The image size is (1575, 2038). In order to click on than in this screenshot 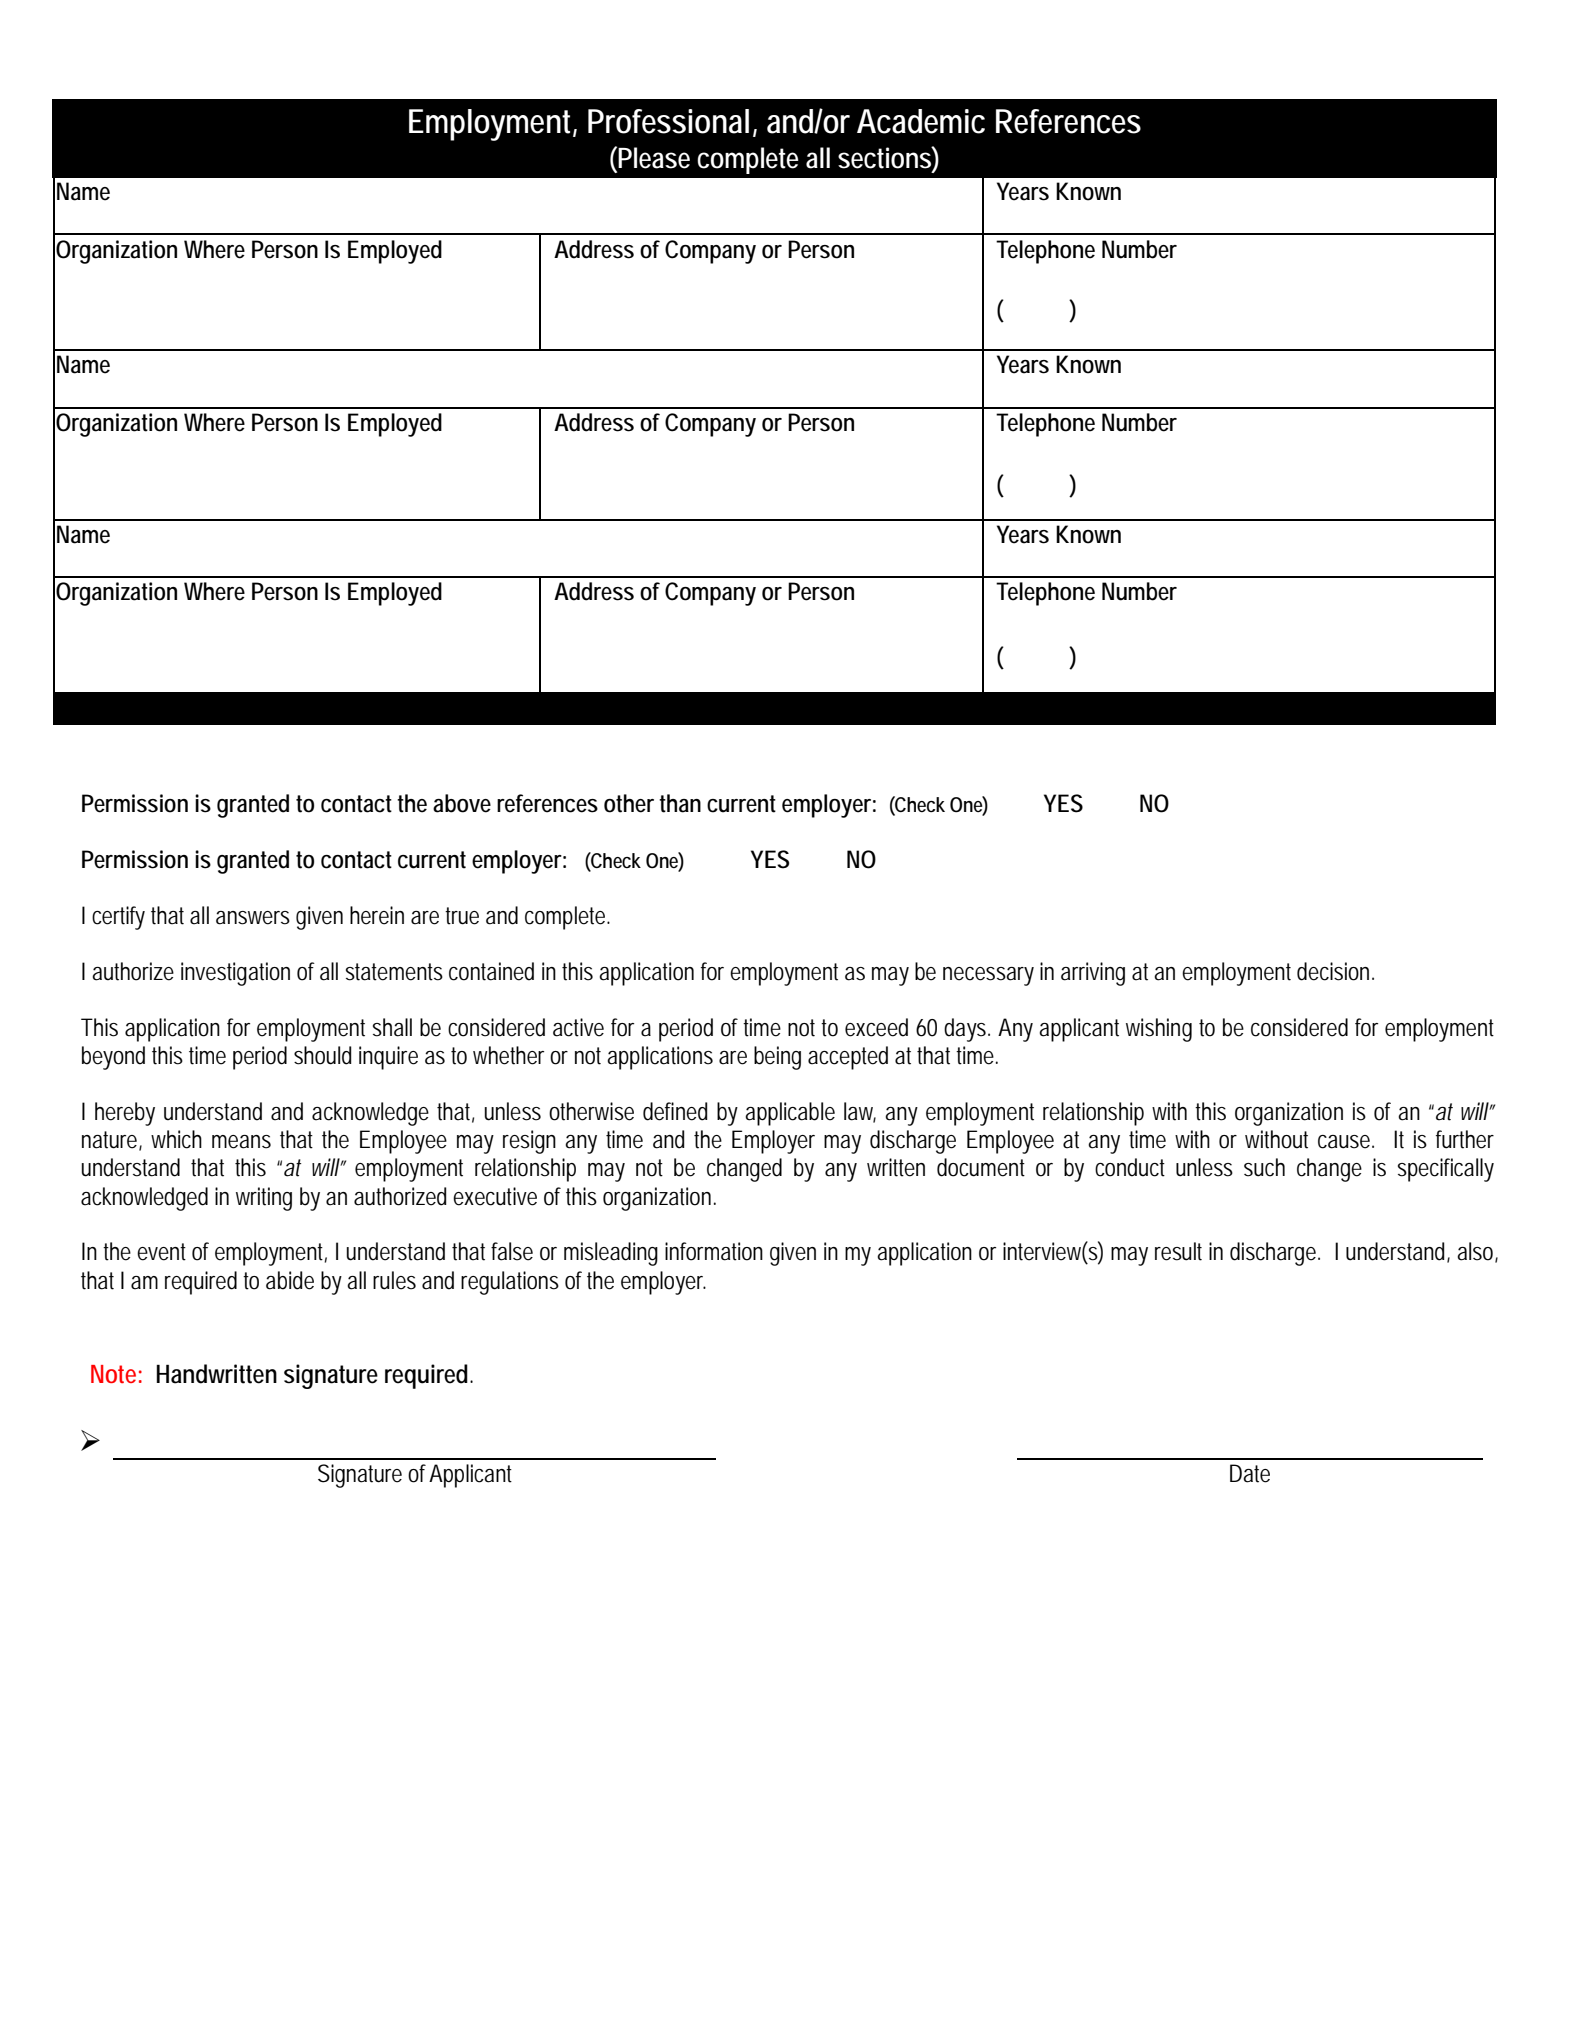, I will do `click(680, 803)`.
